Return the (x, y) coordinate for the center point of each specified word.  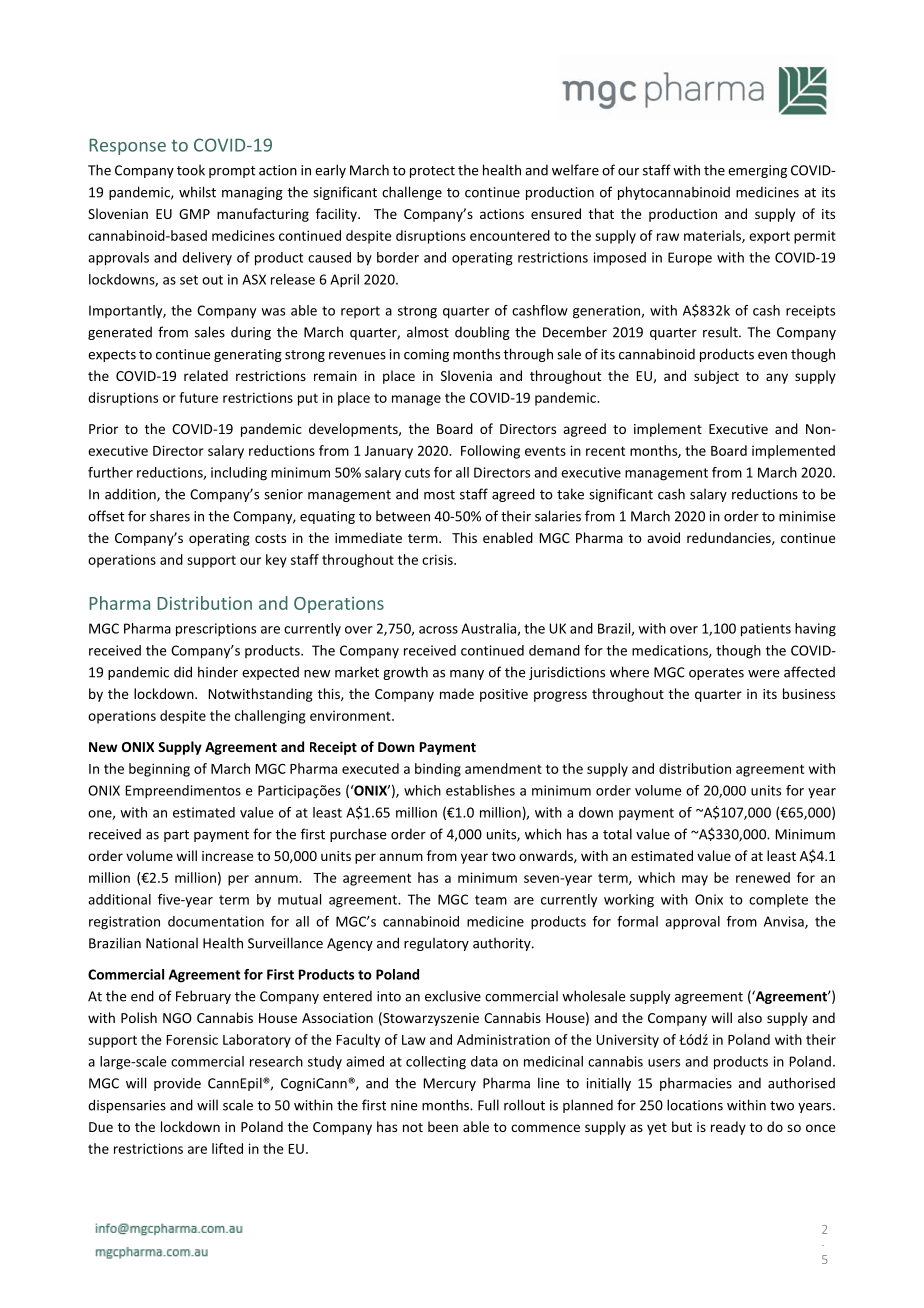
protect (432, 172)
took (191, 170)
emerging (757, 171)
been (443, 1126)
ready (728, 1128)
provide (177, 1084)
